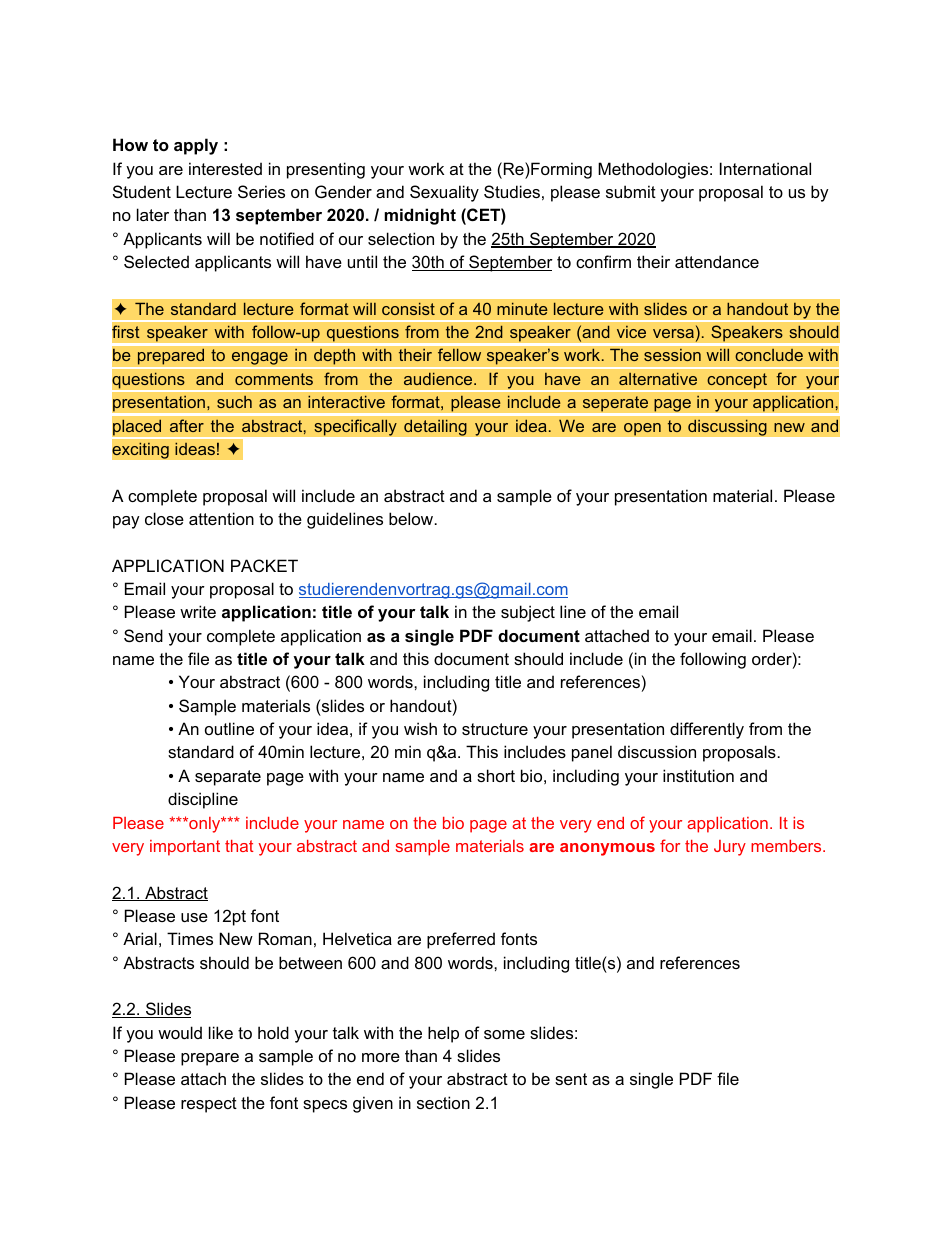 The height and width of the page is (1233, 952). What do you see at coordinates (444, 193) in the page?
I see `Sexuality` at bounding box center [444, 193].
